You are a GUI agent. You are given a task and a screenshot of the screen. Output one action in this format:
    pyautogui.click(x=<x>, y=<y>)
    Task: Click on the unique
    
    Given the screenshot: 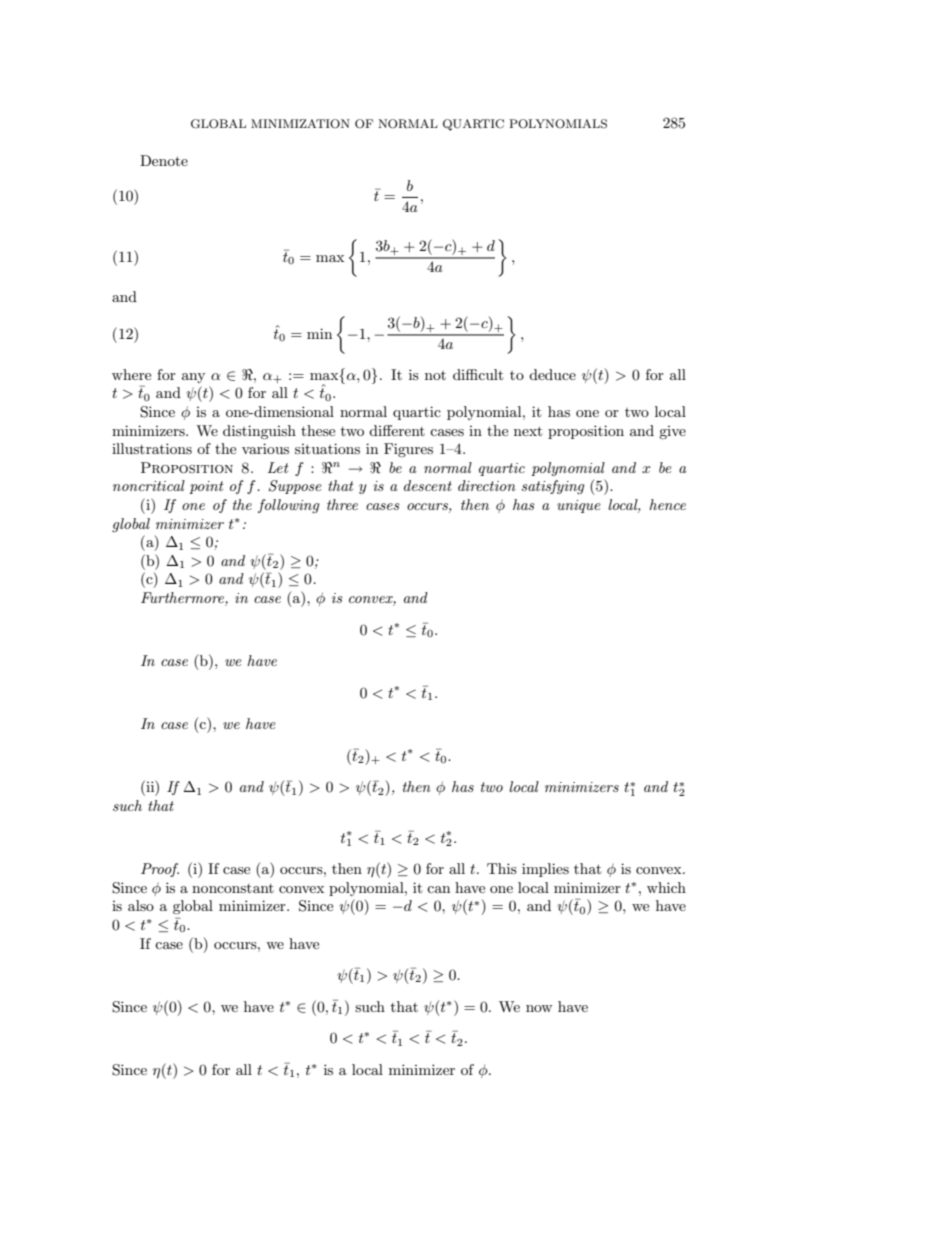 What is the action you would take?
    pyautogui.click(x=579, y=506)
